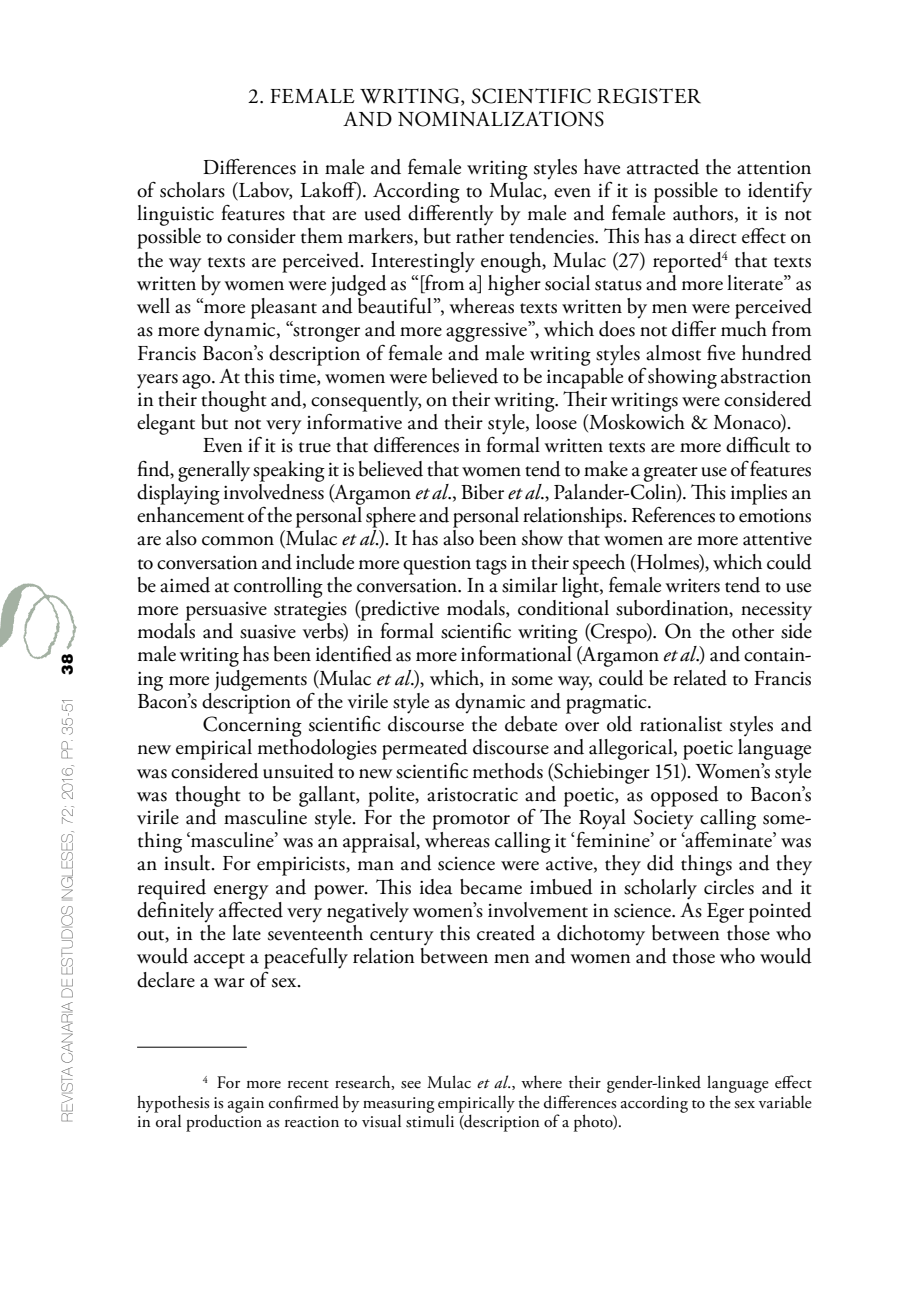 This image has height=1289, width=905. What do you see at coordinates (692, 585) in the image?
I see `writers` at bounding box center [692, 585].
